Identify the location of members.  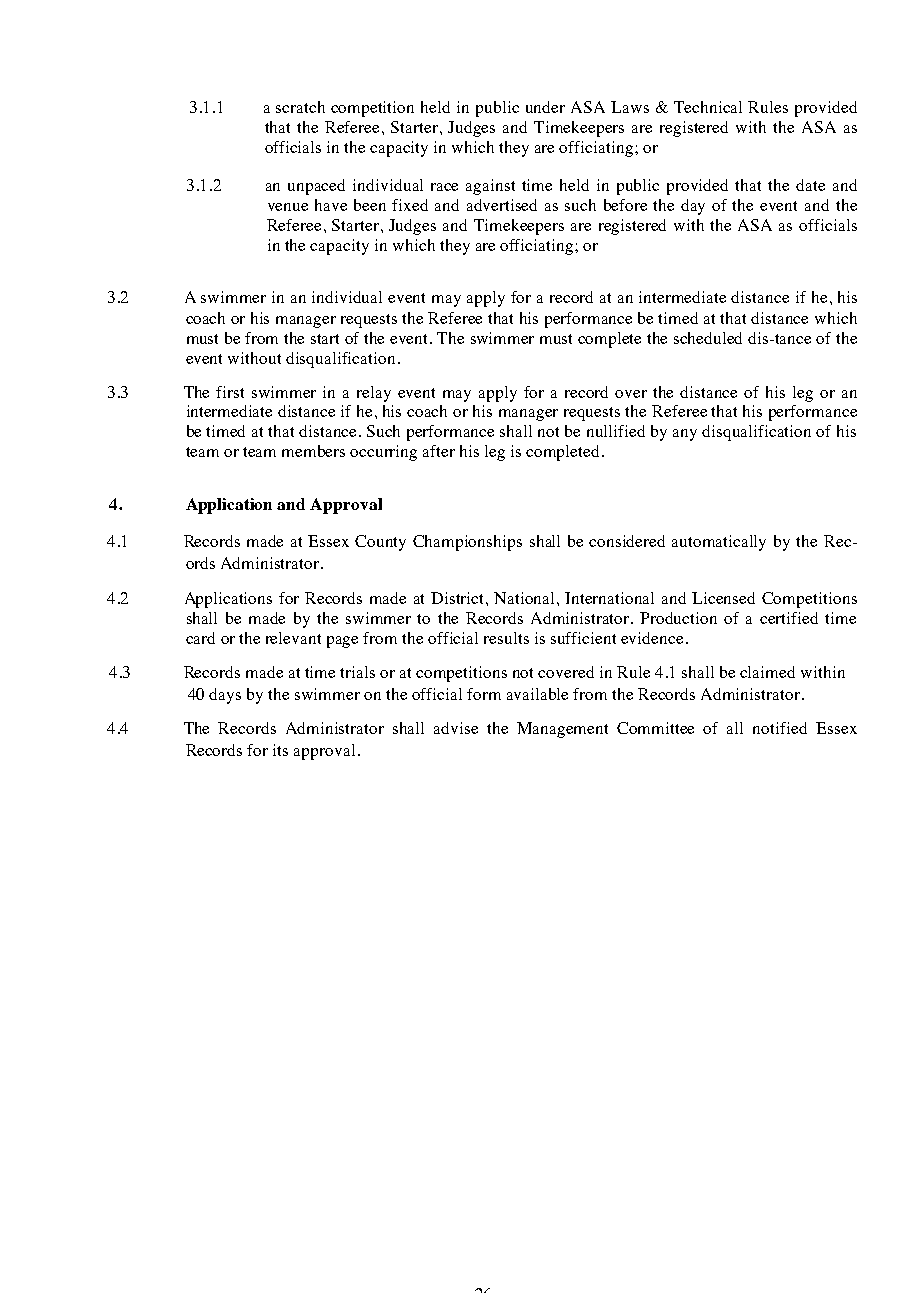
(313, 451).
